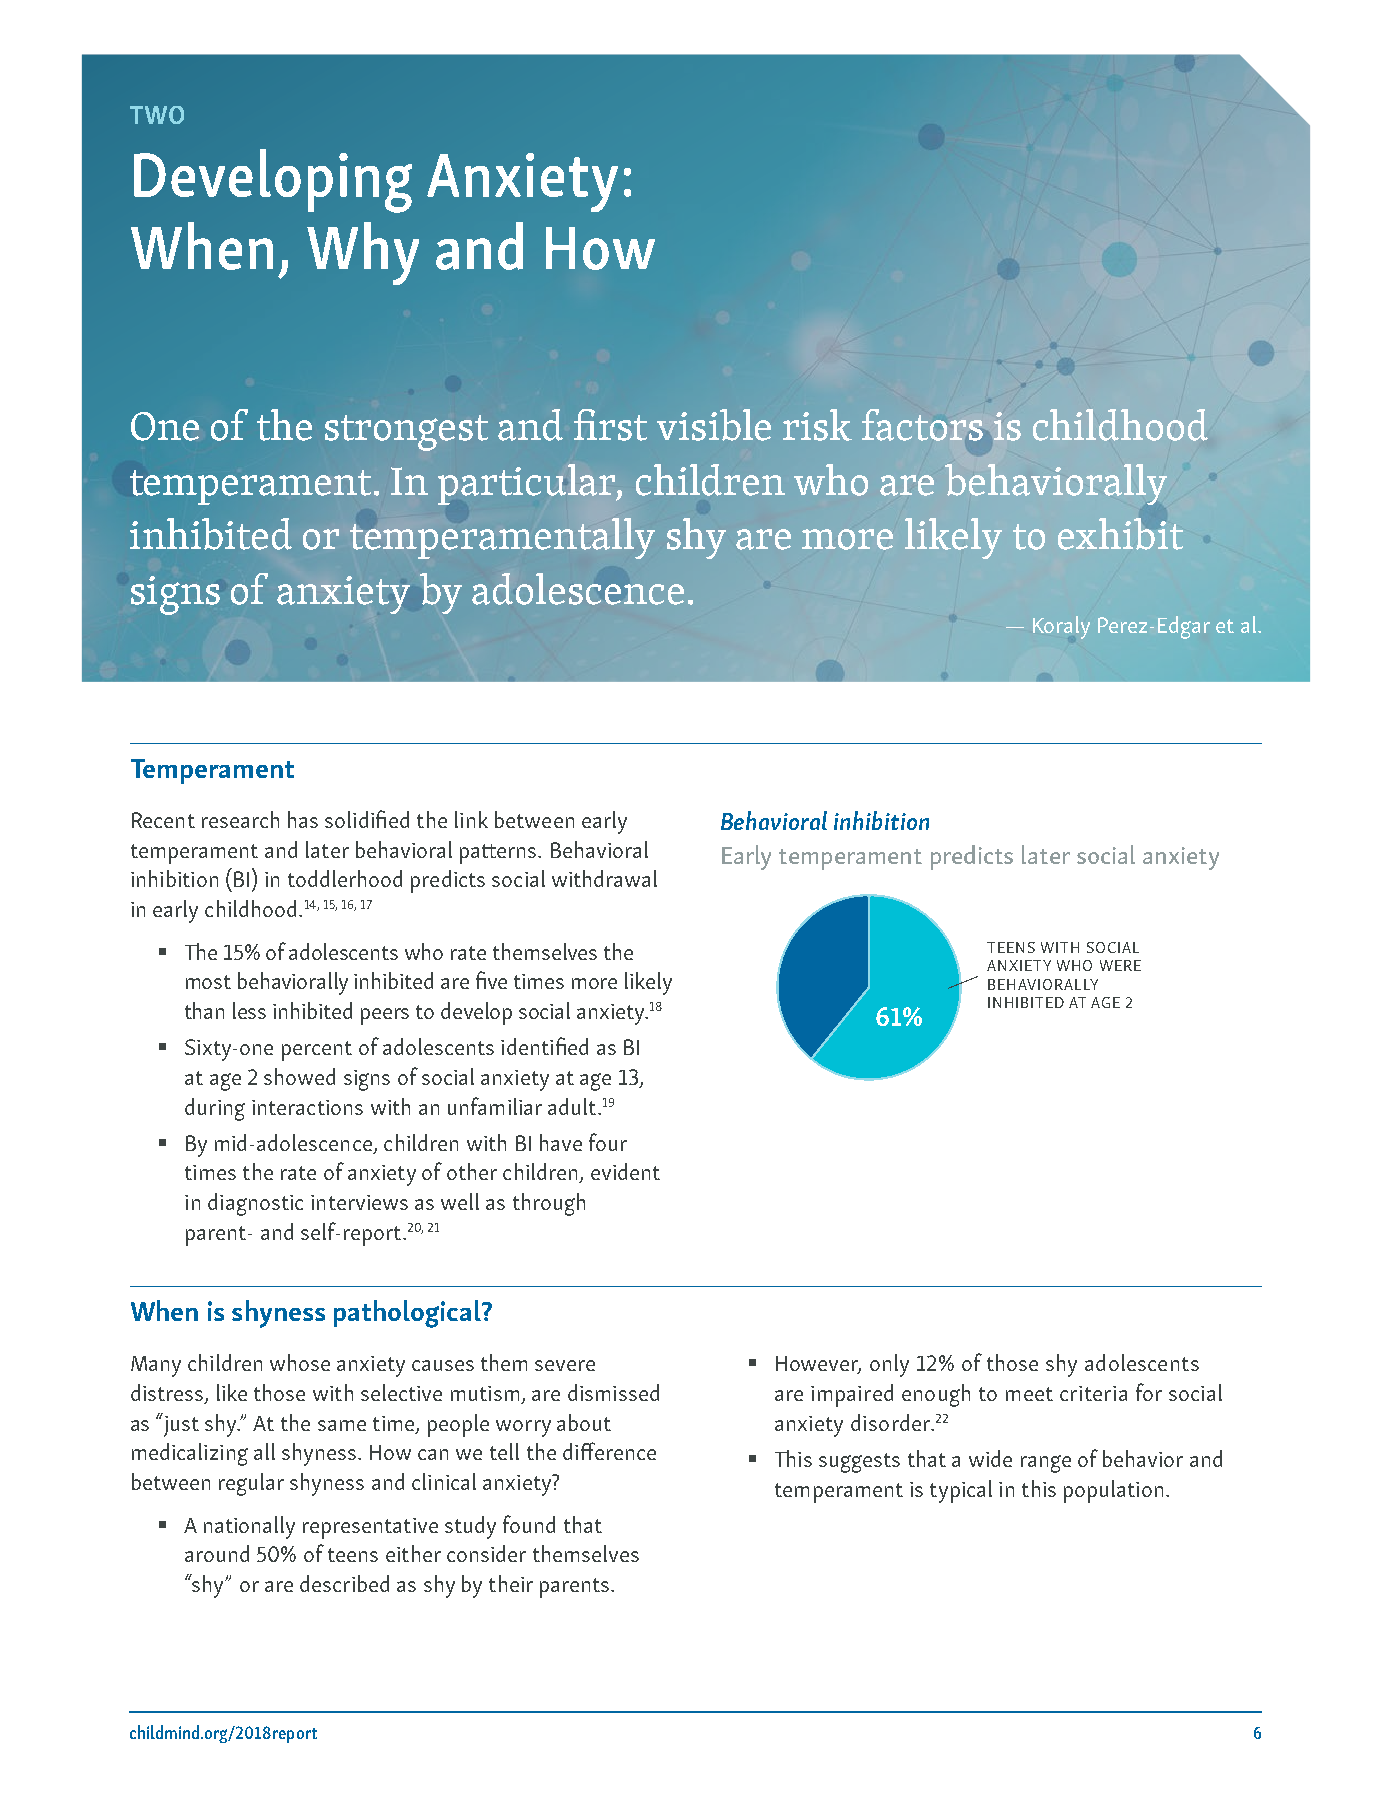  What do you see at coordinates (961, 1491) in the image?
I see `typical` at bounding box center [961, 1491].
